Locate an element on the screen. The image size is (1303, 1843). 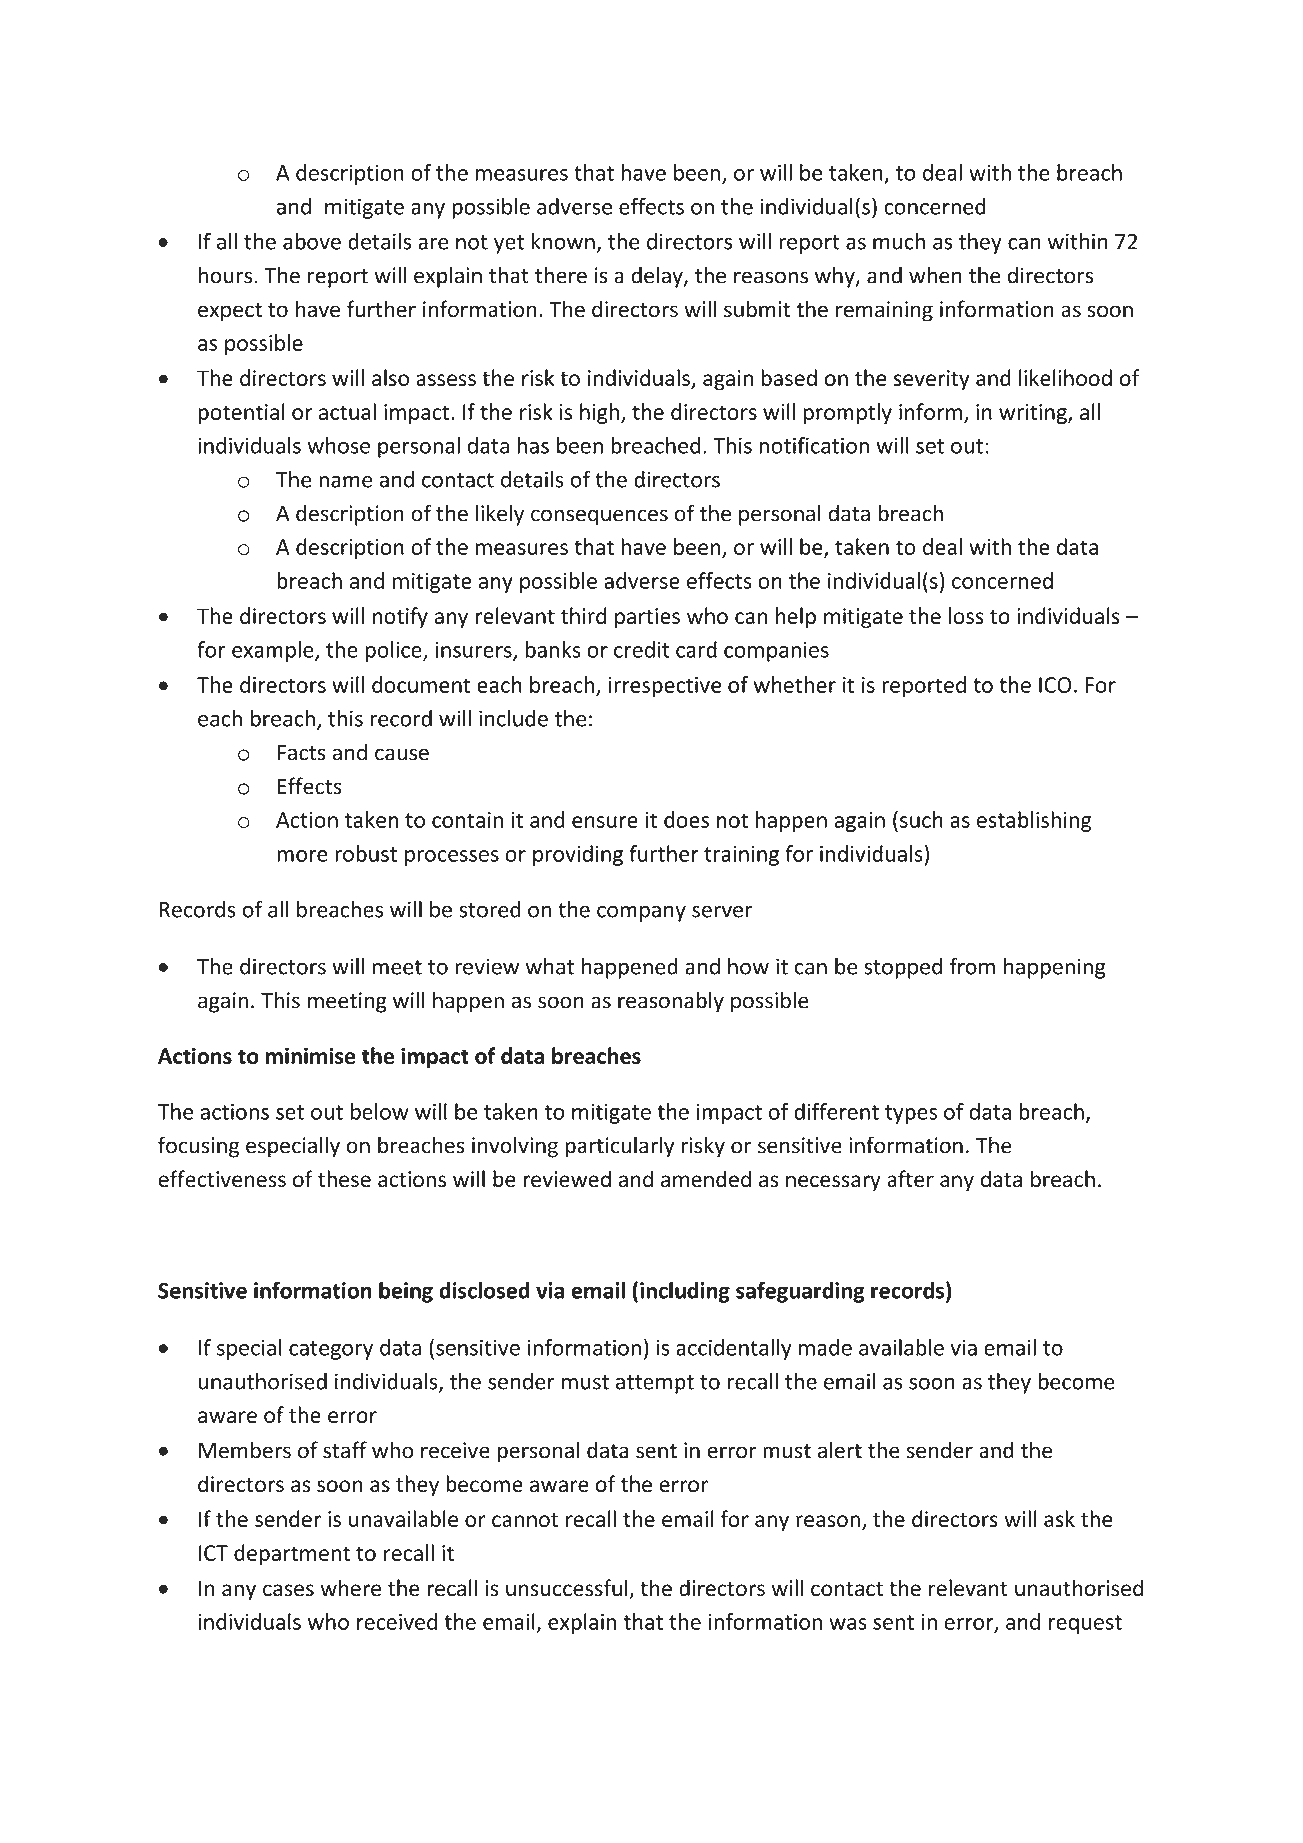
when is located at coordinates (935, 275).
